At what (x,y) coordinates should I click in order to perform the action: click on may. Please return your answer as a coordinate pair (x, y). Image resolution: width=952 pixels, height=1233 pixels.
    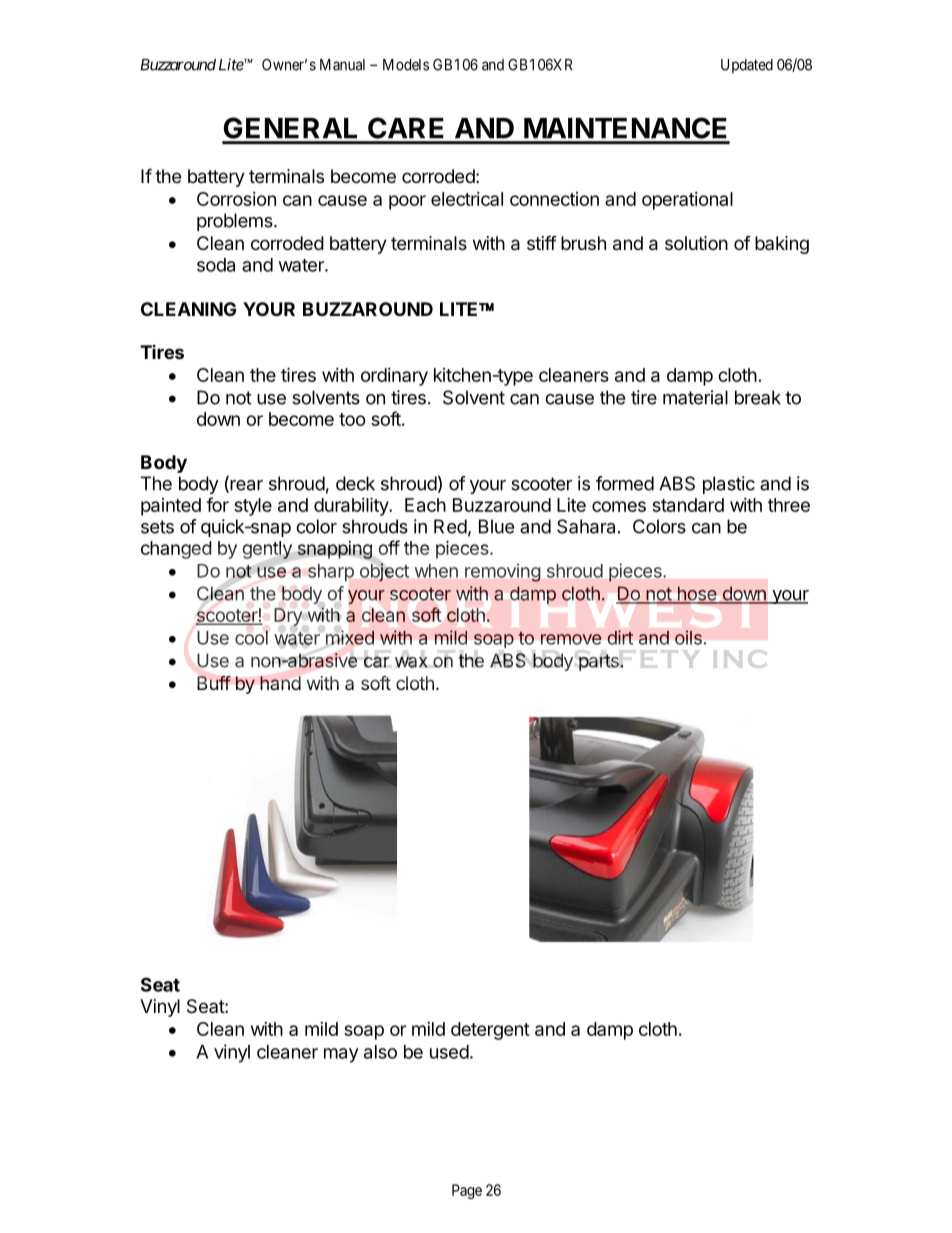
    Looking at the image, I should click on (341, 1055).
